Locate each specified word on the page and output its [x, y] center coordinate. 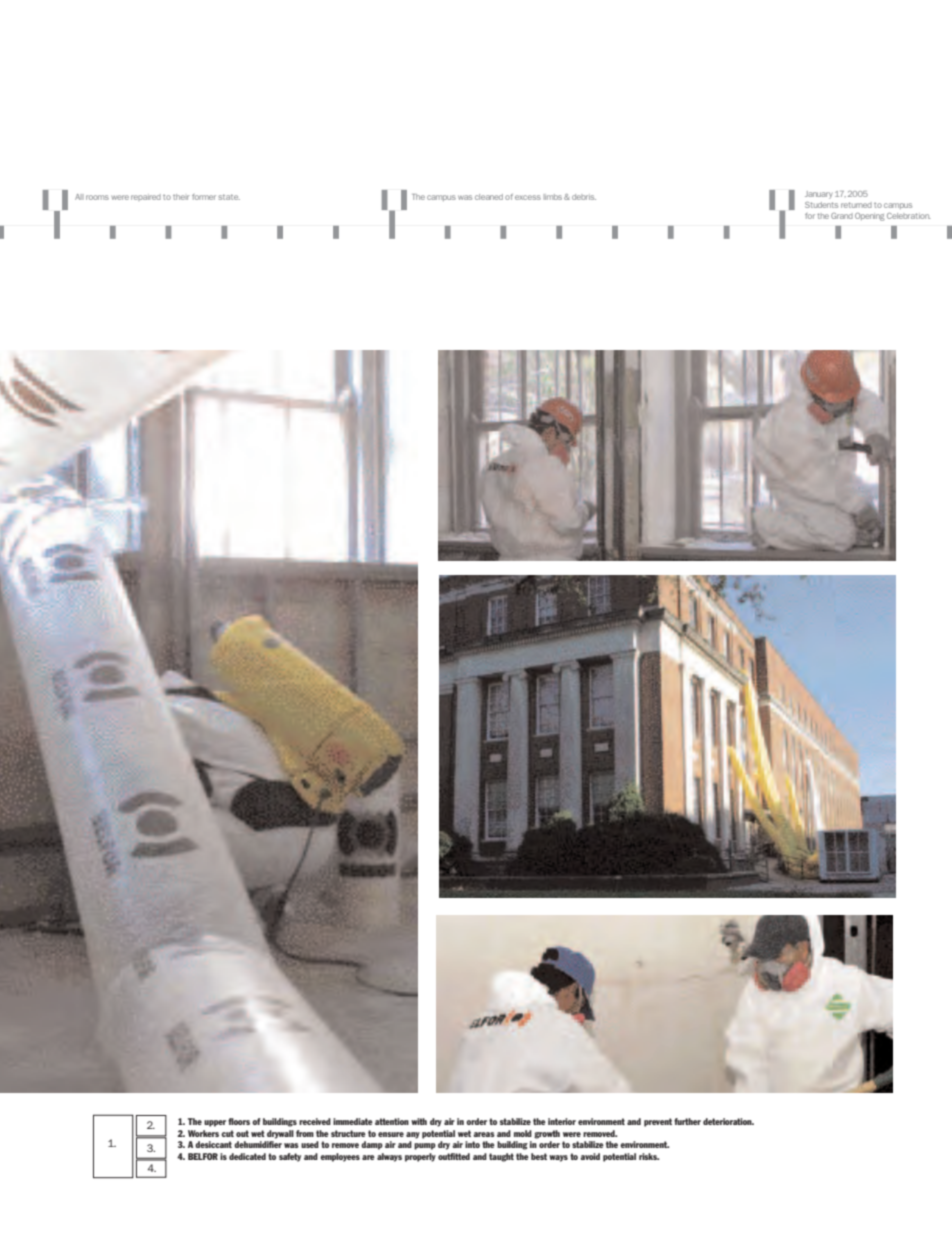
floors [239, 1121]
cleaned [489, 197]
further [687, 1121]
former [204, 197]
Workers [203, 1133]
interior [562, 1121]
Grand [842, 216]
